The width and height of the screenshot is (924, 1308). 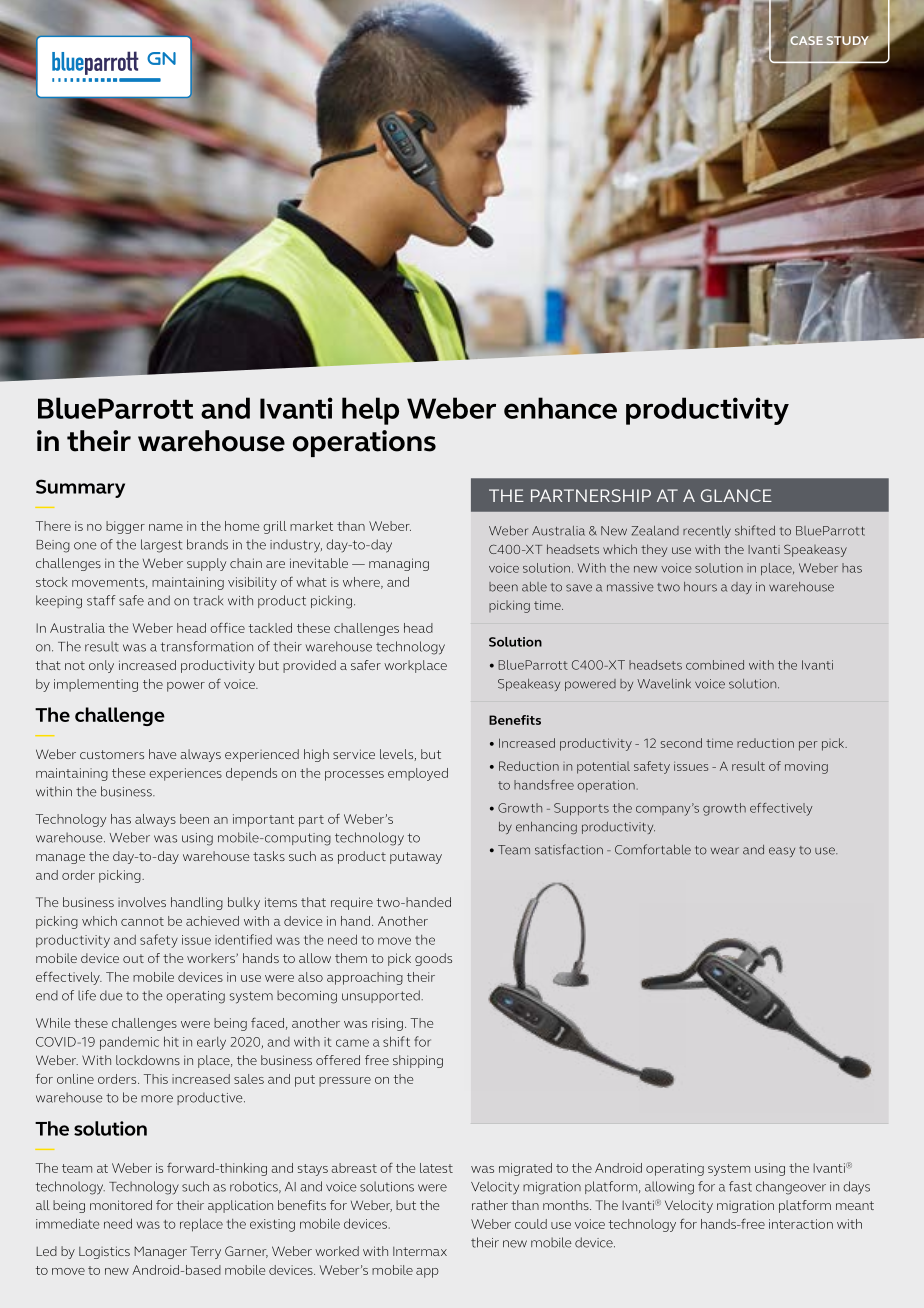 What do you see at coordinates (490, 1205) in the screenshot?
I see `rather` at bounding box center [490, 1205].
